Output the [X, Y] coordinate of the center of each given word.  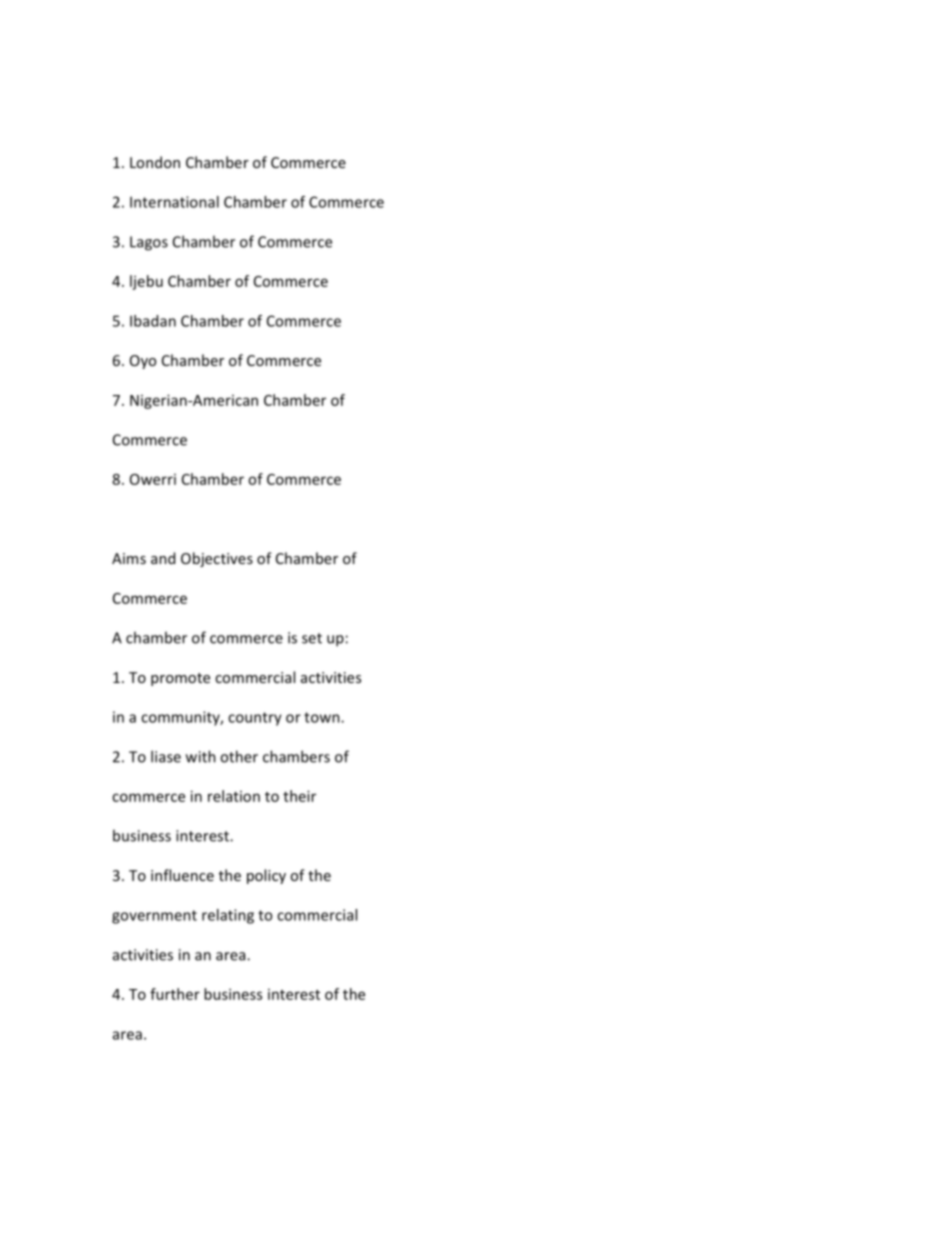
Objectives [217, 559]
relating [228, 916]
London [155, 162]
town [323, 717]
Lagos [149, 243]
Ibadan [153, 321]
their [299, 796]
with [201, 756]
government [154, 917]
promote [180, 679]
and [163, 558]
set [312, 638]
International [174, 202]
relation [234, 796]
